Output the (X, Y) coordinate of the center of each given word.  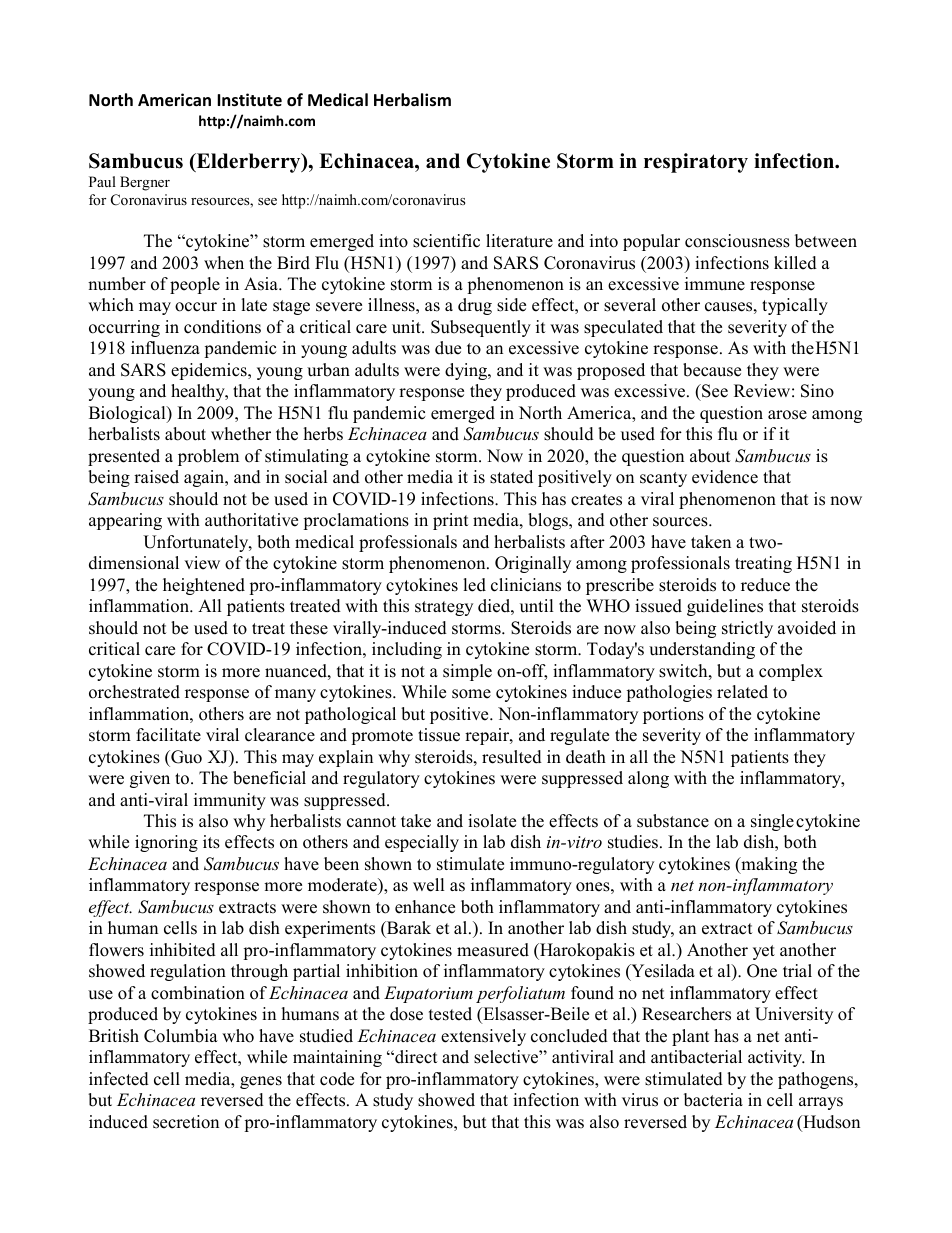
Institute (249, 100)
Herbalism (412, 100)
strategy (444, 608)
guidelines (725, 607)
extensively (483, 1037)
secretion (186, 1122)
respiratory (696, 163)
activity (776, 1058)
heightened (204, 586)
